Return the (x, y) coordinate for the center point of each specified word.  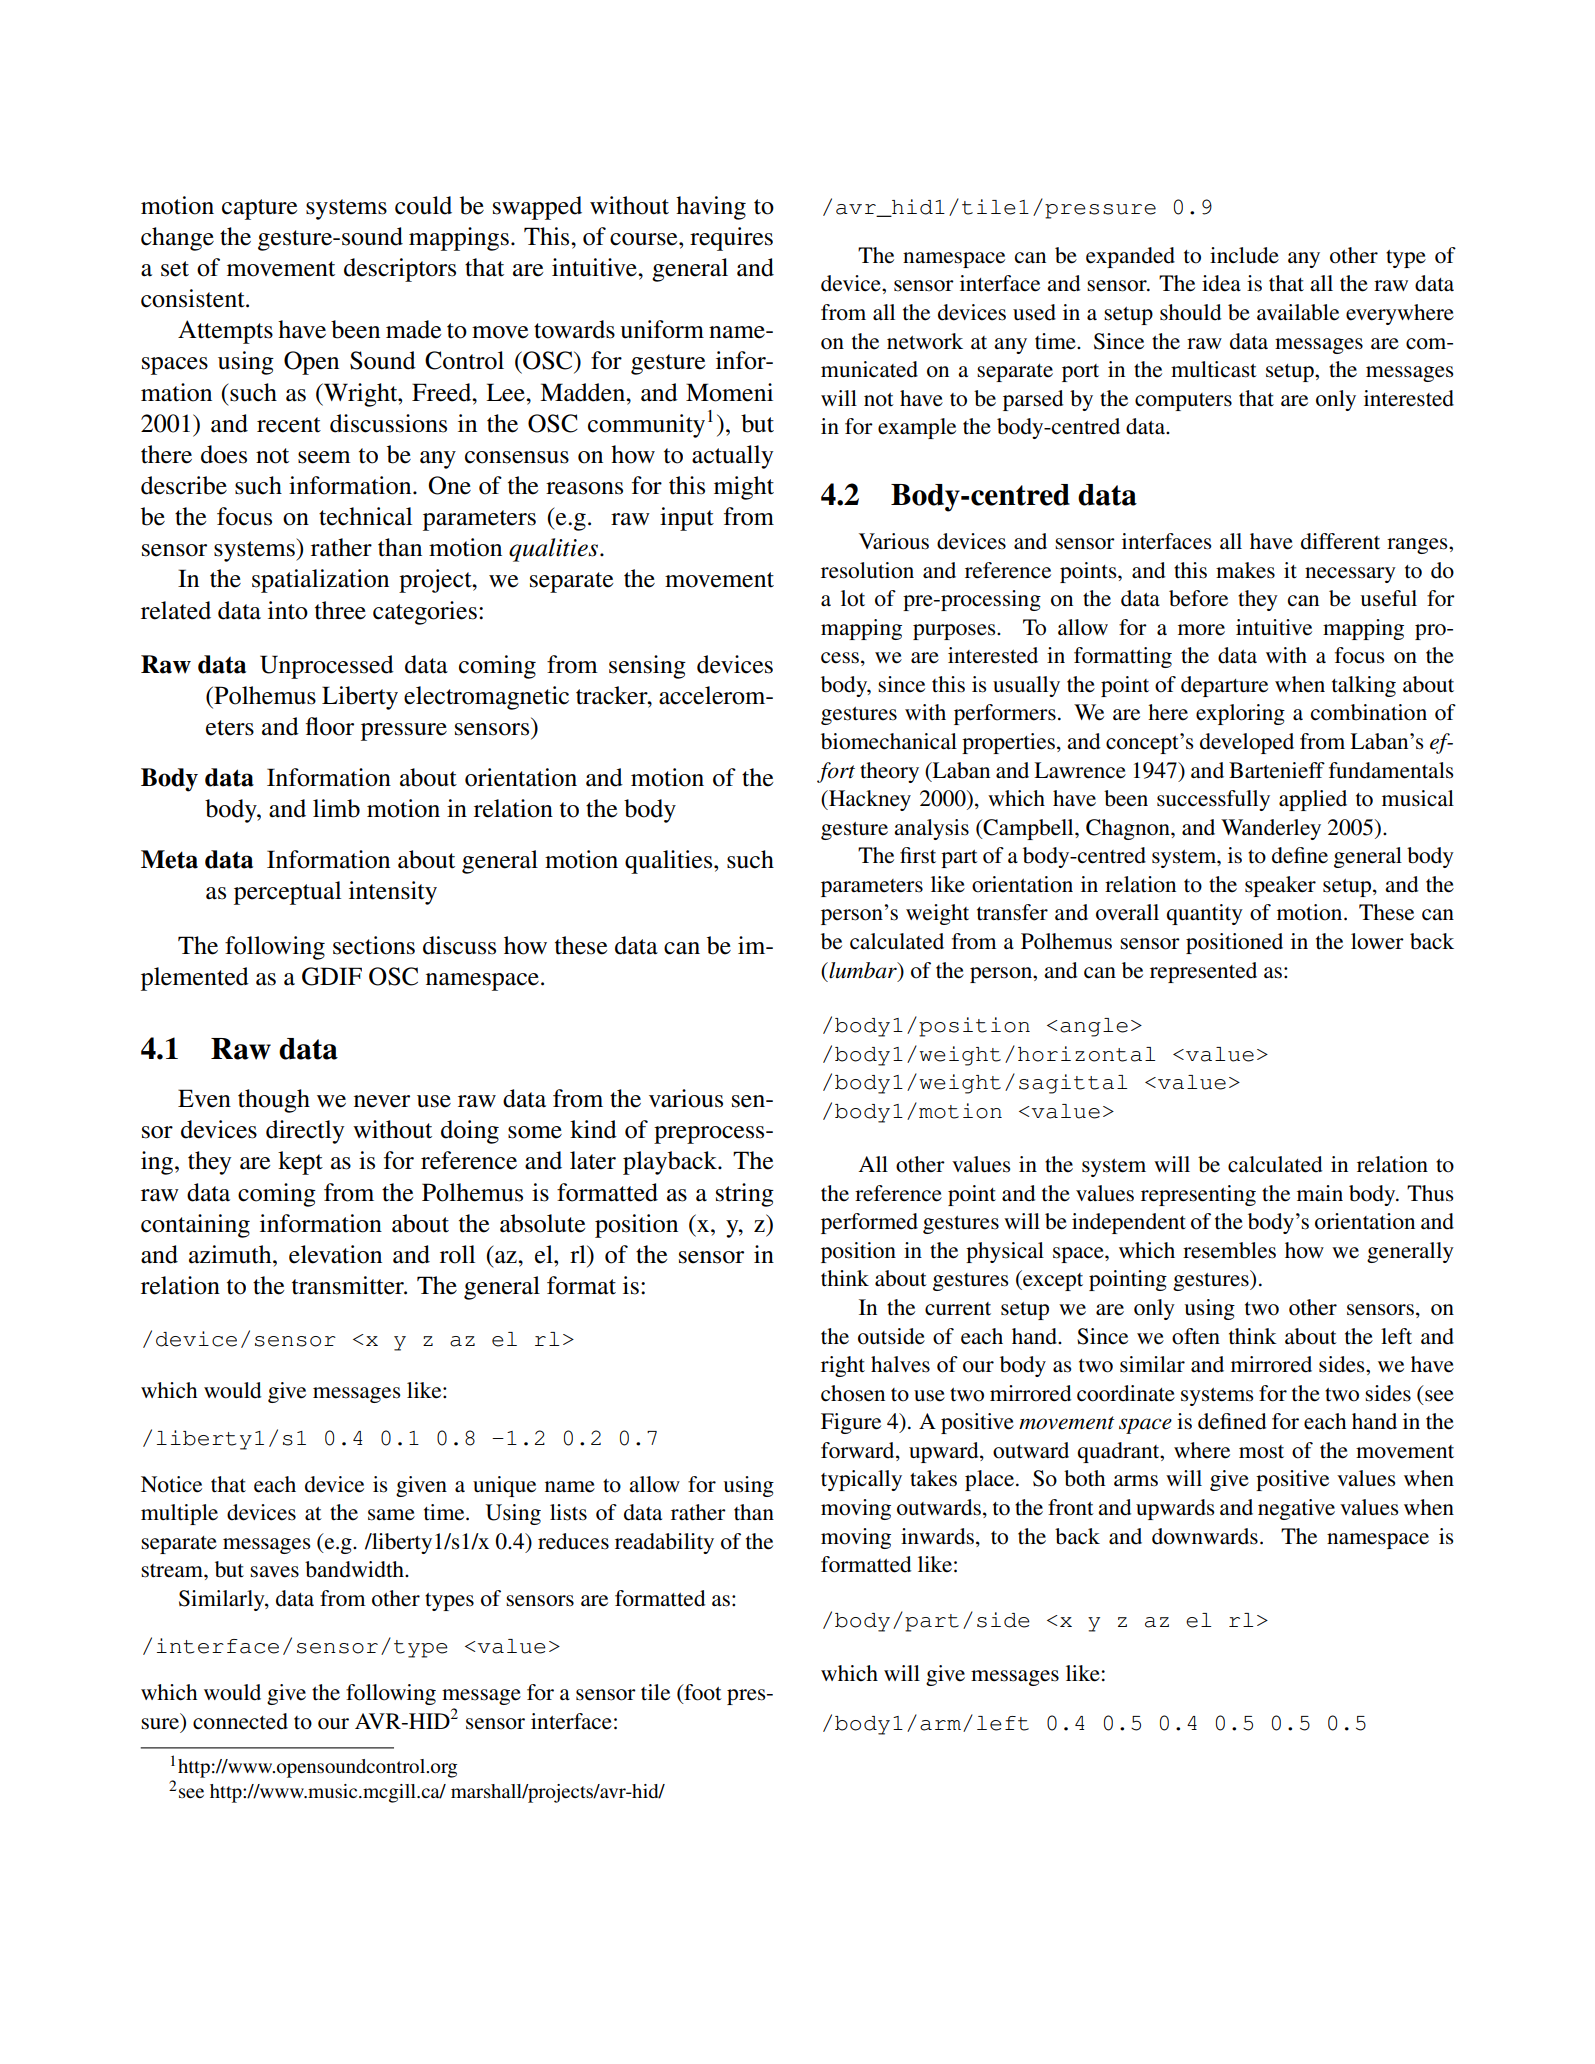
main (1320, 1193)
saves (274, 1572)
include (1244, 255)
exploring (1240, 714)
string (745, 1195)
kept (300, 1163)
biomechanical (889, 741)
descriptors (400, 270)
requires (731, 239)
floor (330, 726)
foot (702, 1693)
